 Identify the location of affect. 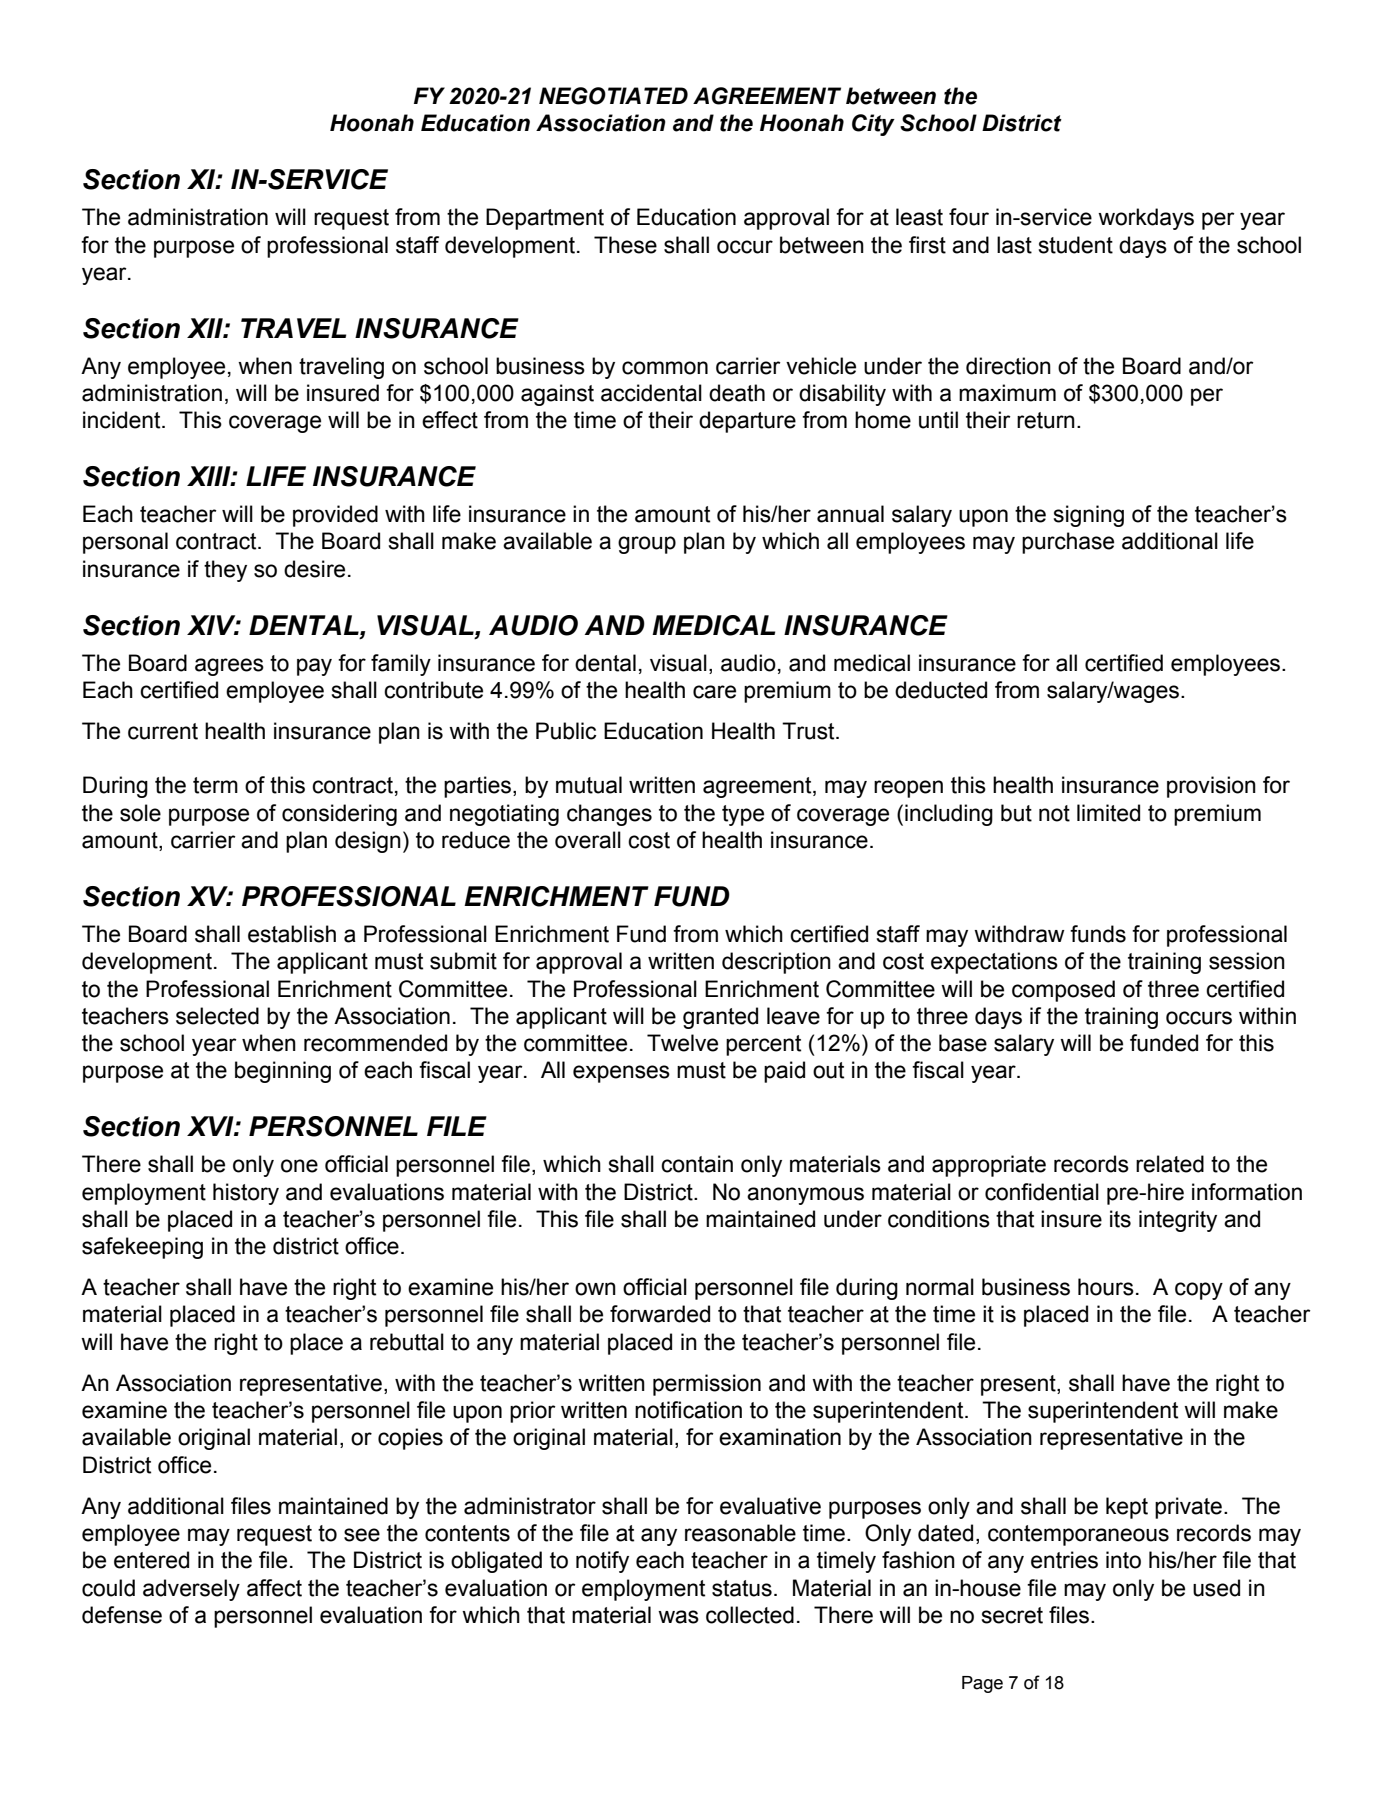
(274, 1588).
